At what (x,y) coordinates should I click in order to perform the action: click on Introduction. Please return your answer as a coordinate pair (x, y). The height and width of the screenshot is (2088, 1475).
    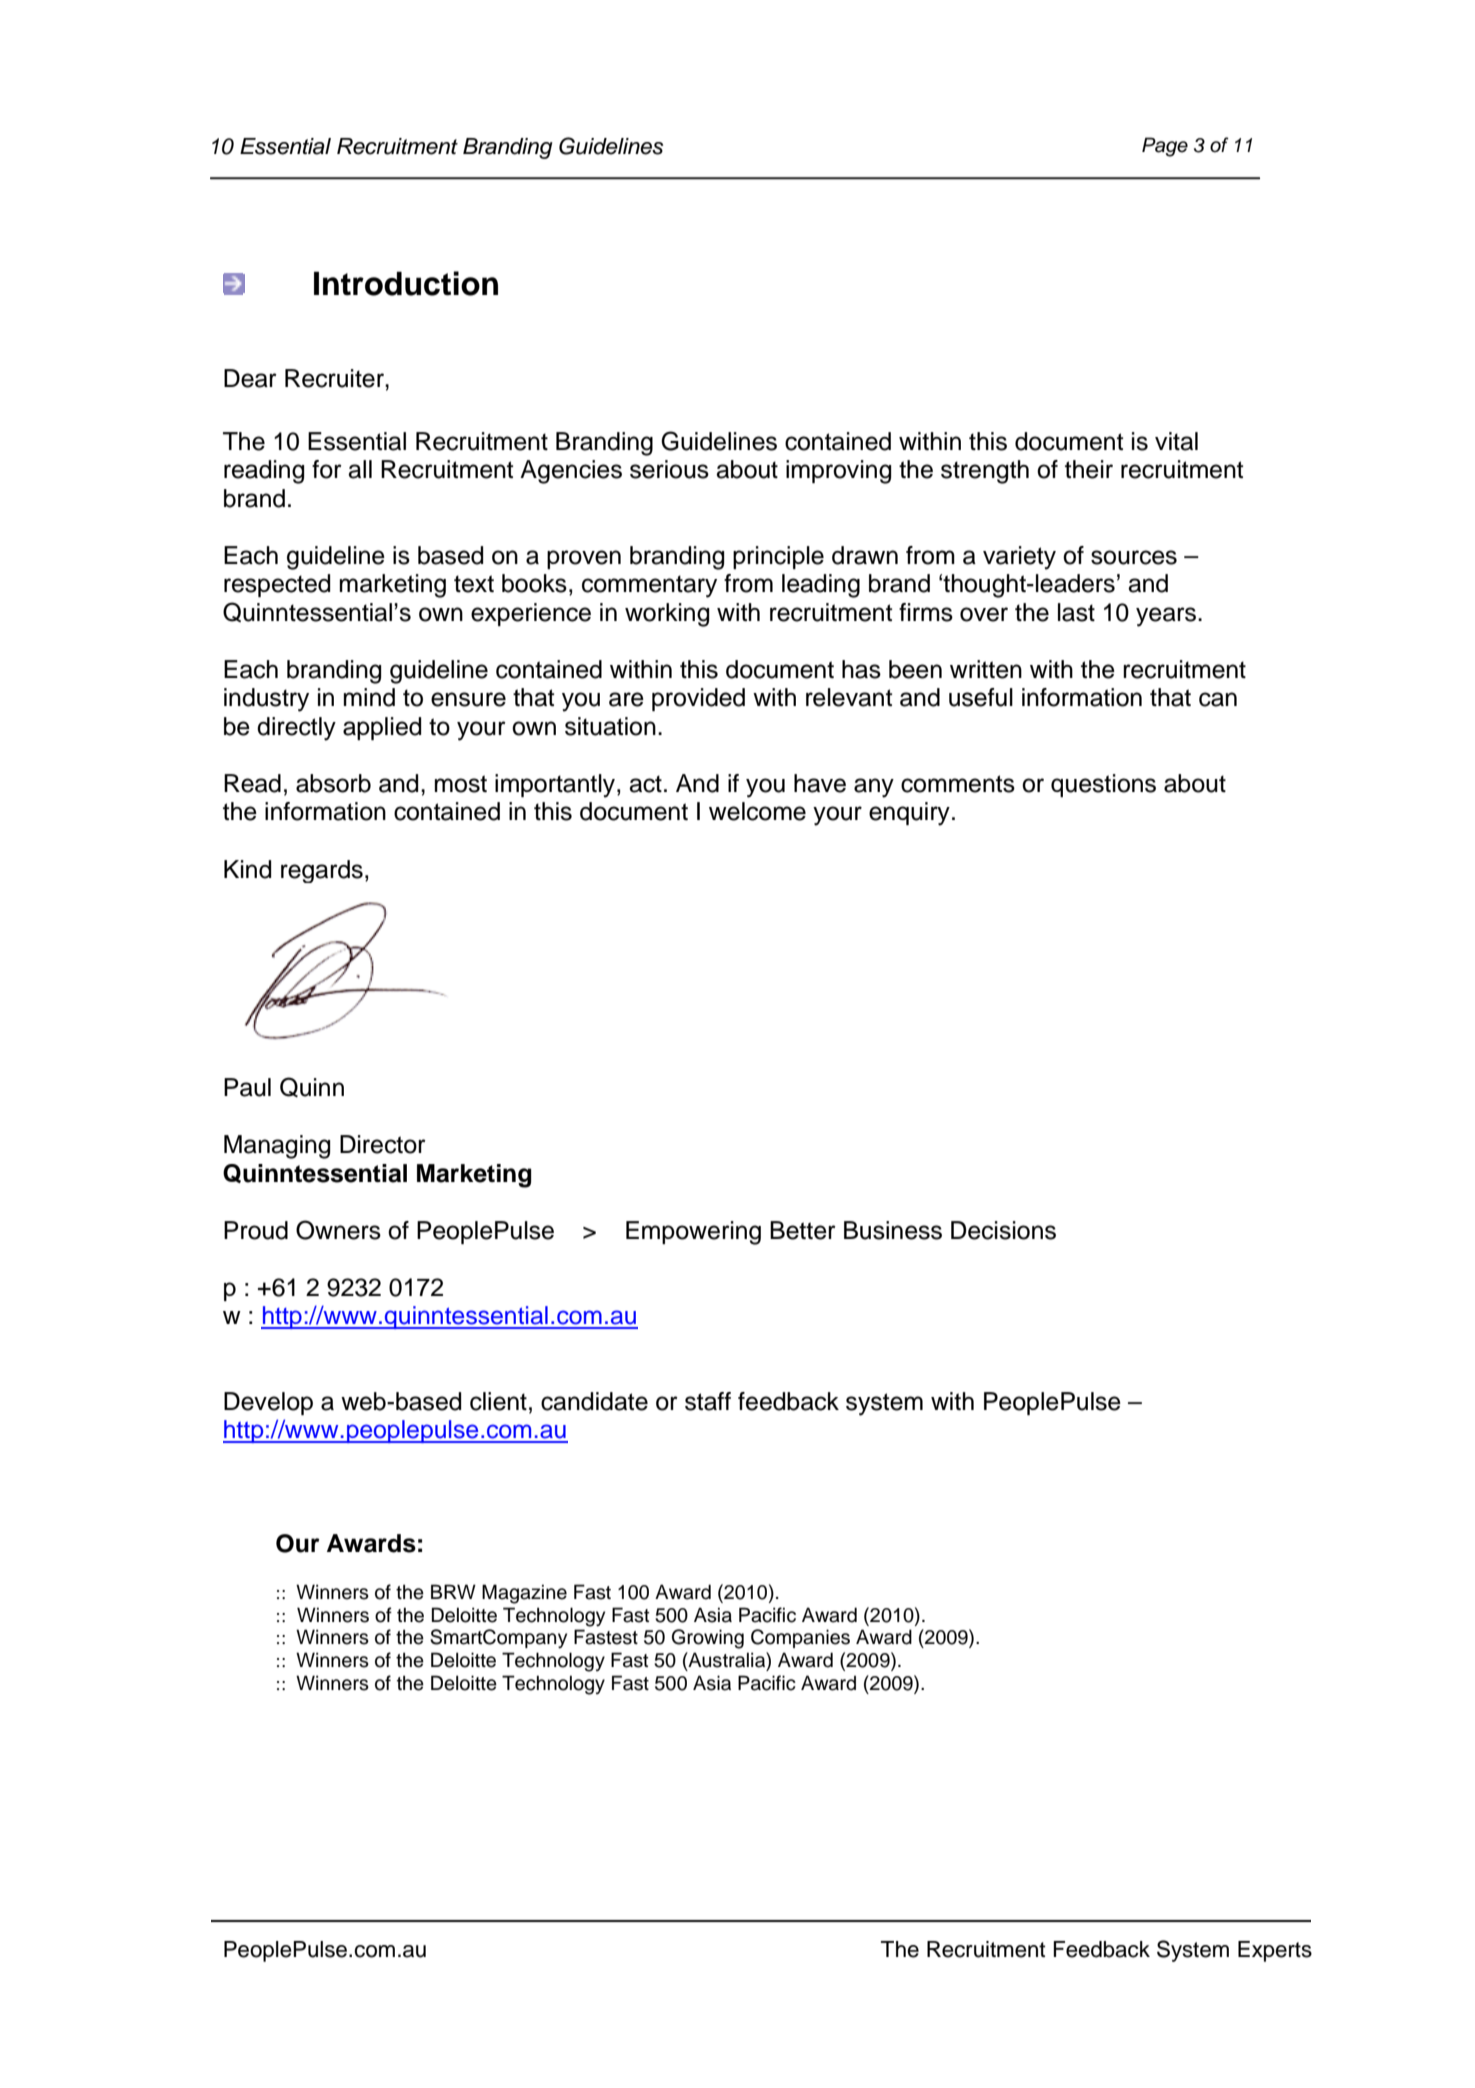
    Looking at the image, I should click on (406, 283).
